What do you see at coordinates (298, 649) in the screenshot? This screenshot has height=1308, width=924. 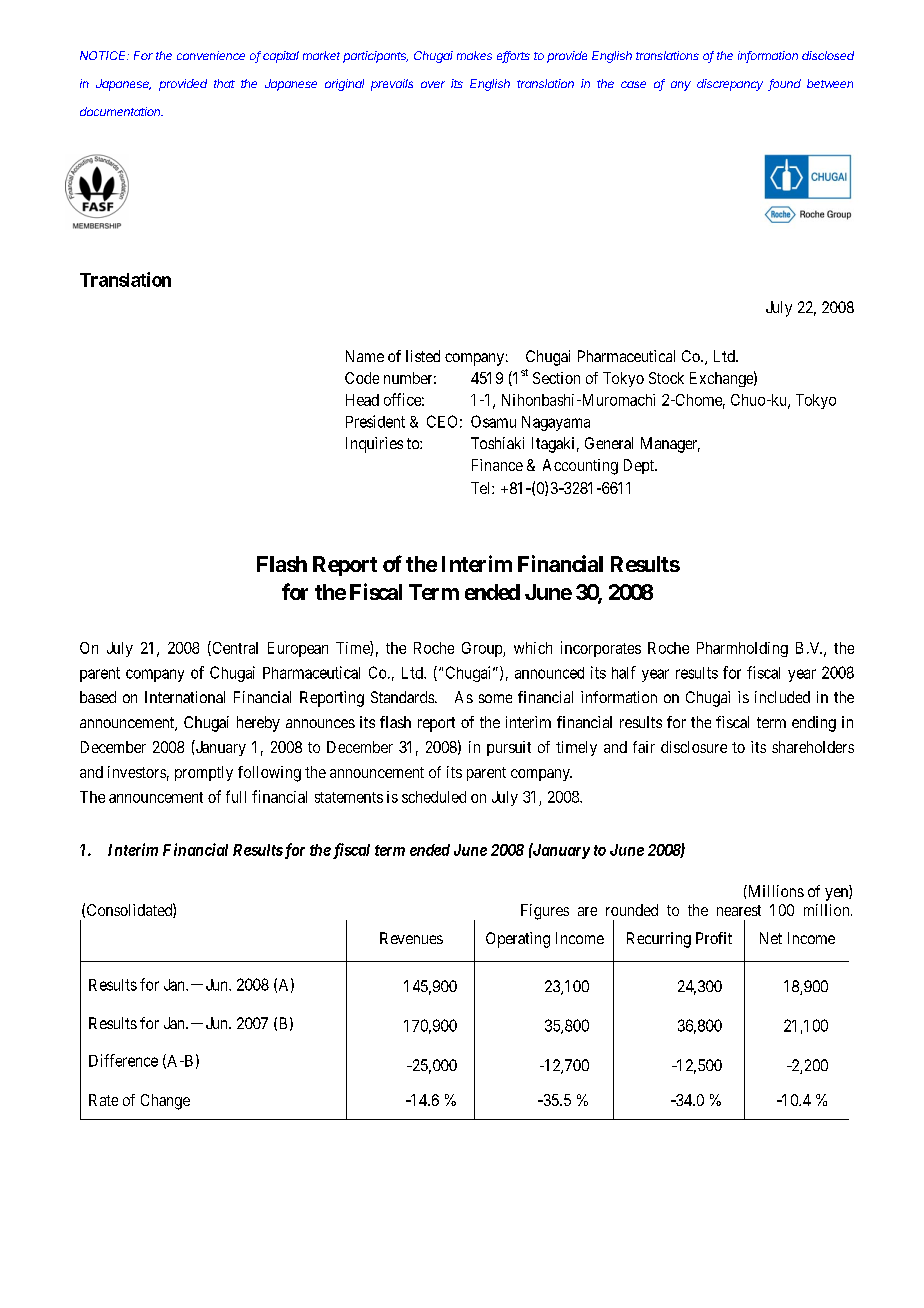 I see `European` at bounding box center [298, 649].
